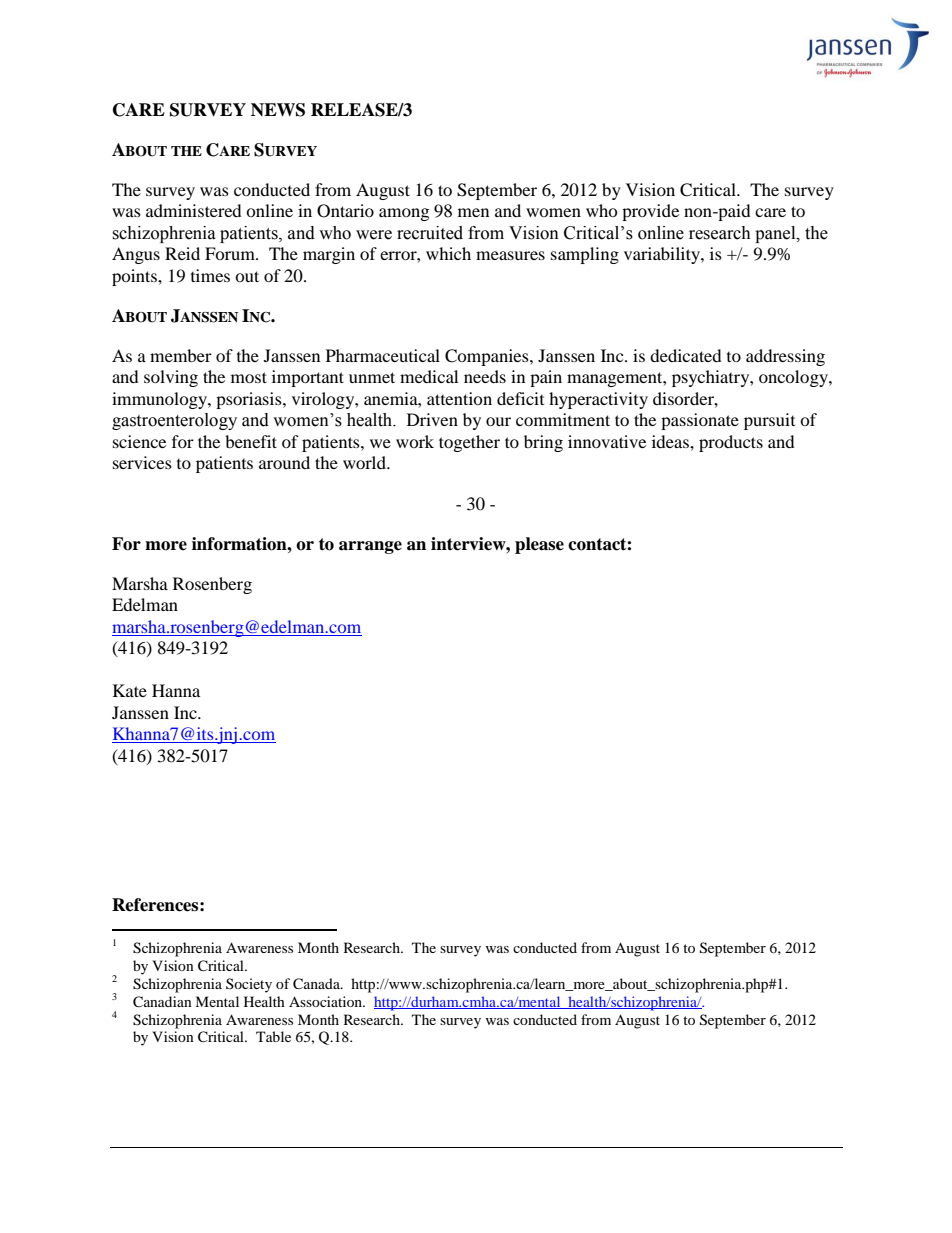 The height and width of the screenshot is (1233, 952). What do you see at coordinates (327, 1001) in the screenshot?
I see `Association` at bounding box center [327, 1001].
